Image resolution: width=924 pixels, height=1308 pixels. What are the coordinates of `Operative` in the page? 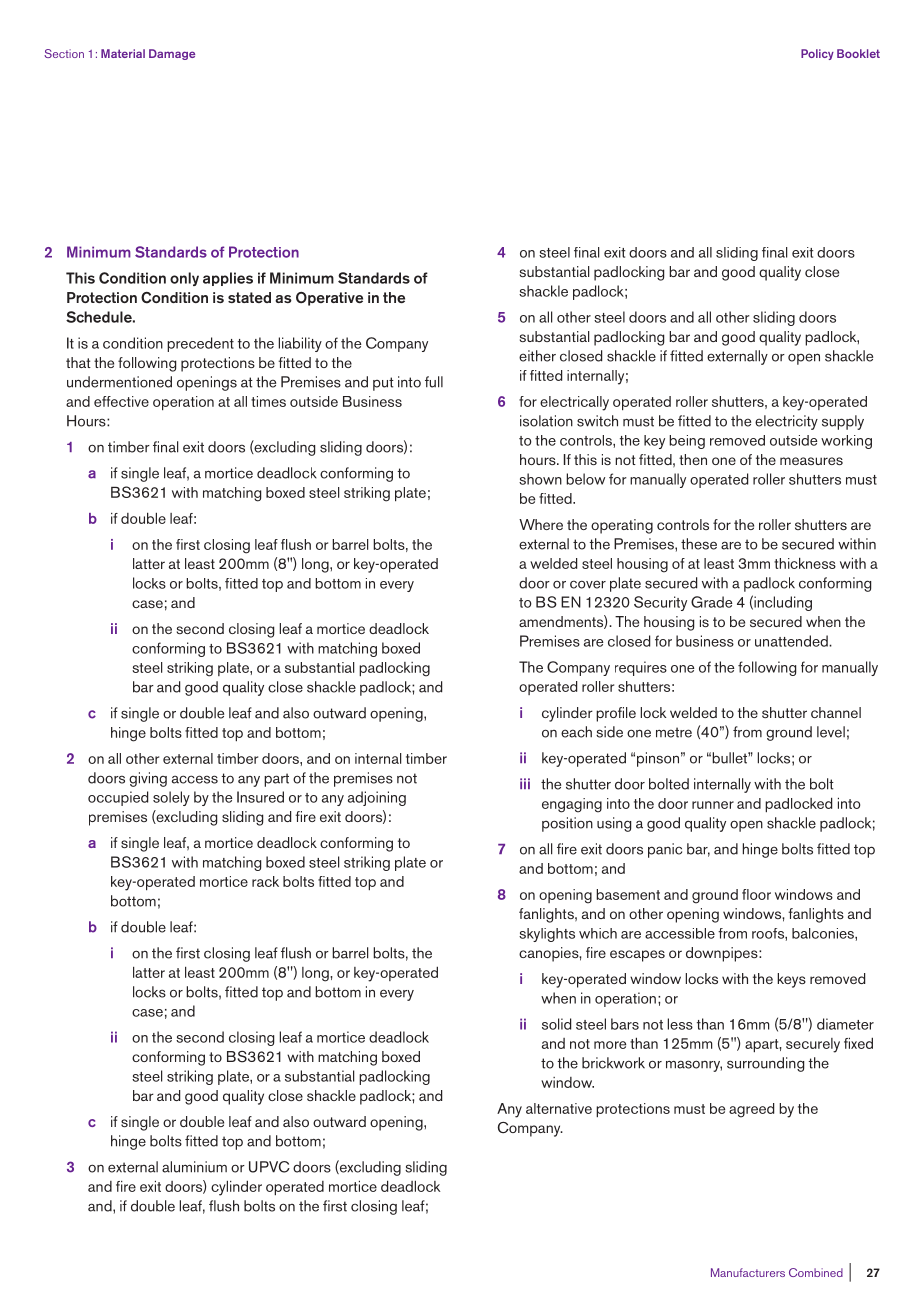 It's located at (329, 299).
